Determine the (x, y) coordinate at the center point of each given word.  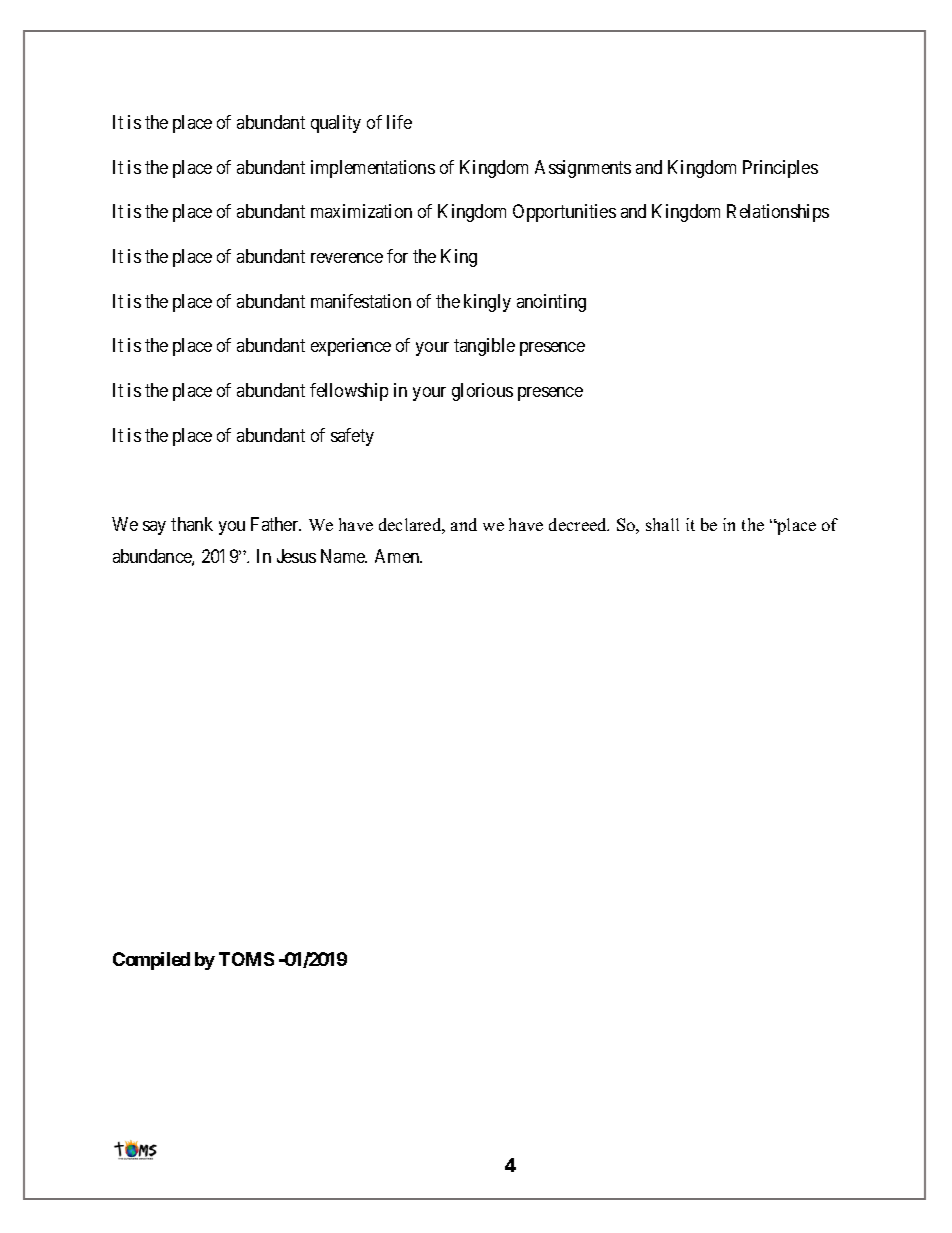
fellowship (349, 392)
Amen (398, 556)
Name (344, 556)
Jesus (296, 556)
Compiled (151, 961)
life (399, 122)
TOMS (246, 959)
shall (662, 524)
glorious (482, 392)
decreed (579, 524)
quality (336, 124)
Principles (780, 169)
